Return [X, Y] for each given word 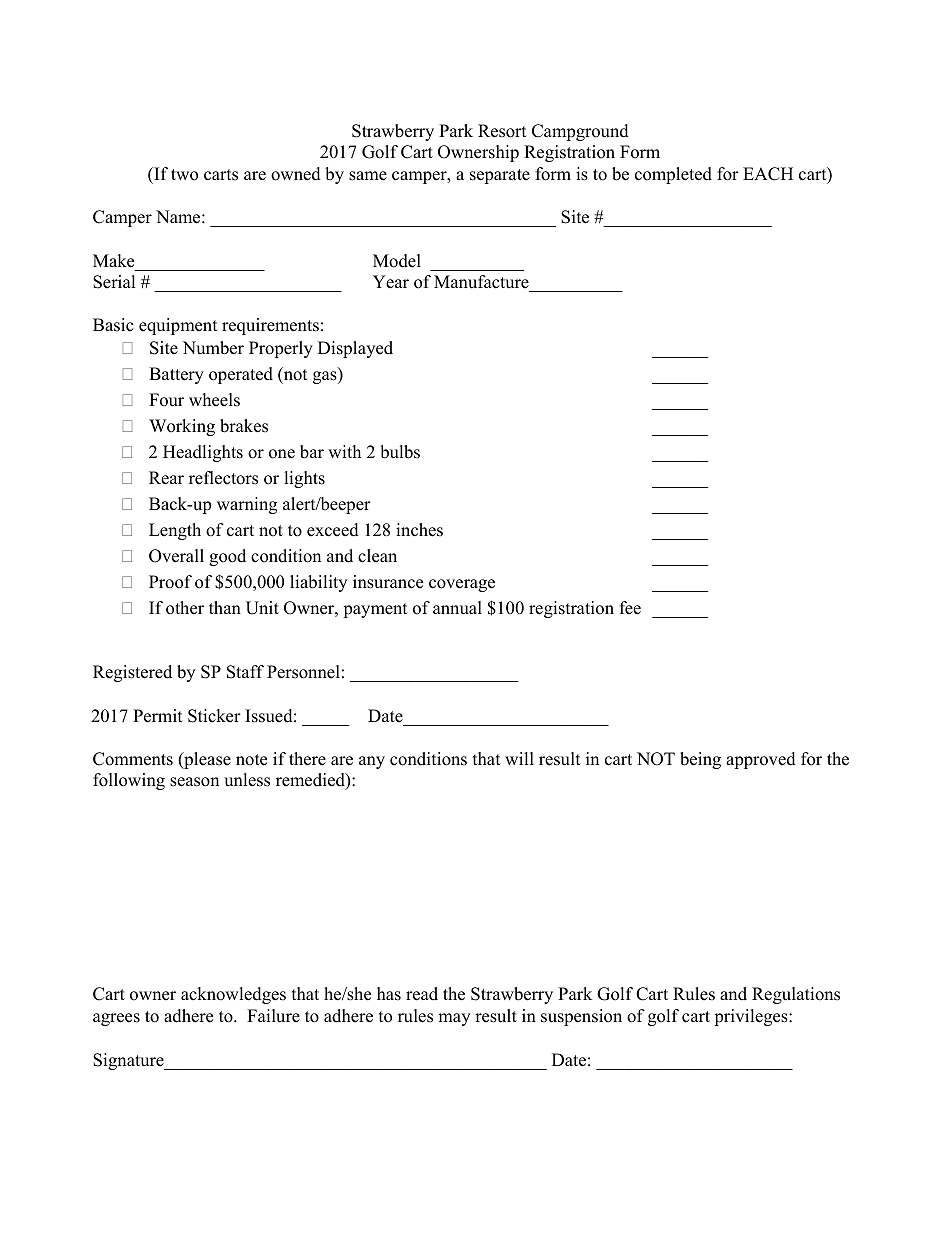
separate [500, 176]
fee [630, 608]
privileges [752, 1017]
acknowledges [233, 995]
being [700, 760]
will [519, 758]
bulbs [400, 452]
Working [182, 427]
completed [673, 175]
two [184, 175]
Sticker [214, 716]
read [422, 994]
